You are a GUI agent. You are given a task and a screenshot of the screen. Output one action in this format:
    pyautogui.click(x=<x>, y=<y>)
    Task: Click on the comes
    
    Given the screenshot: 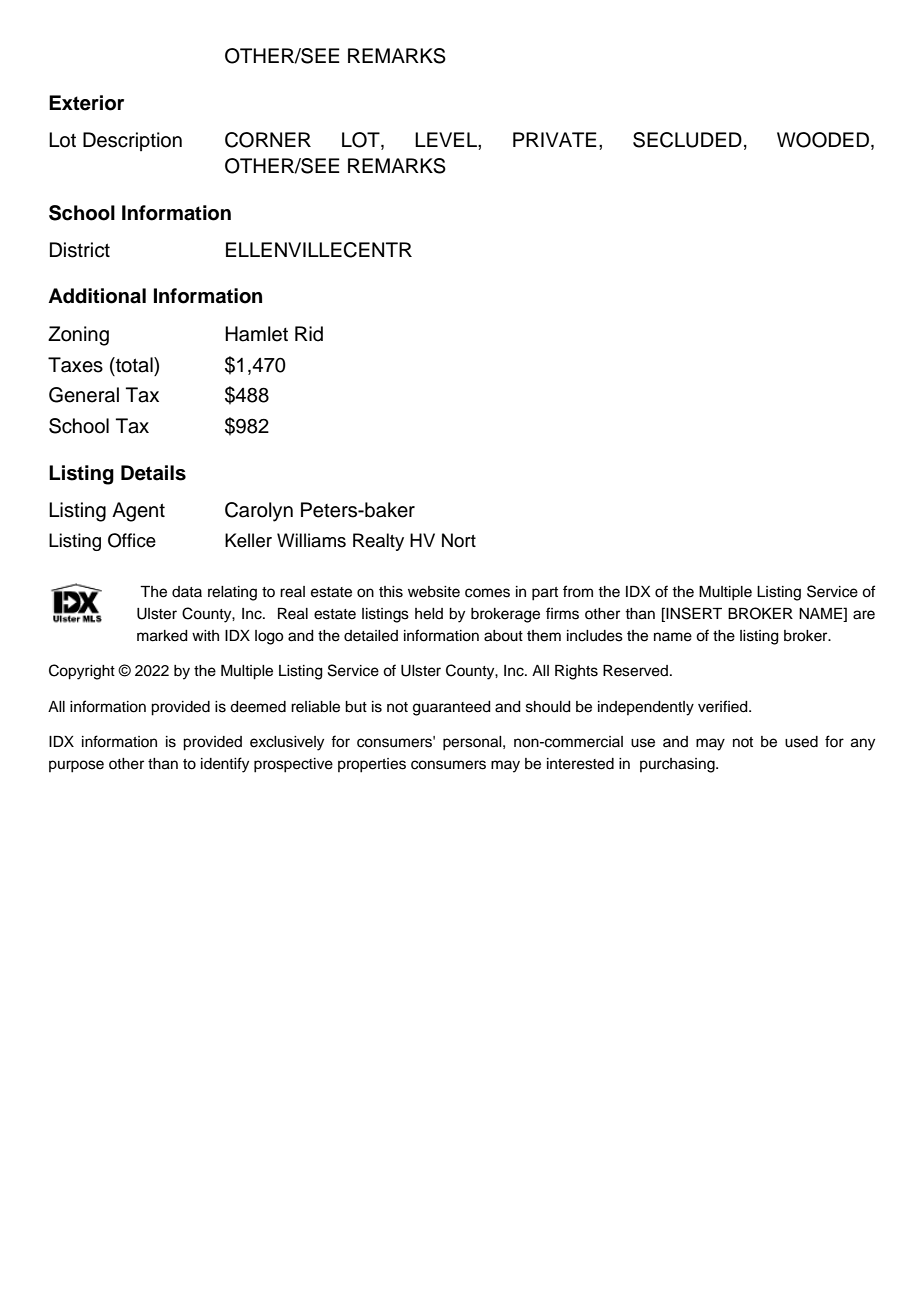 What is the action you would take?
    pyautogui.click(x=487, y=593)
